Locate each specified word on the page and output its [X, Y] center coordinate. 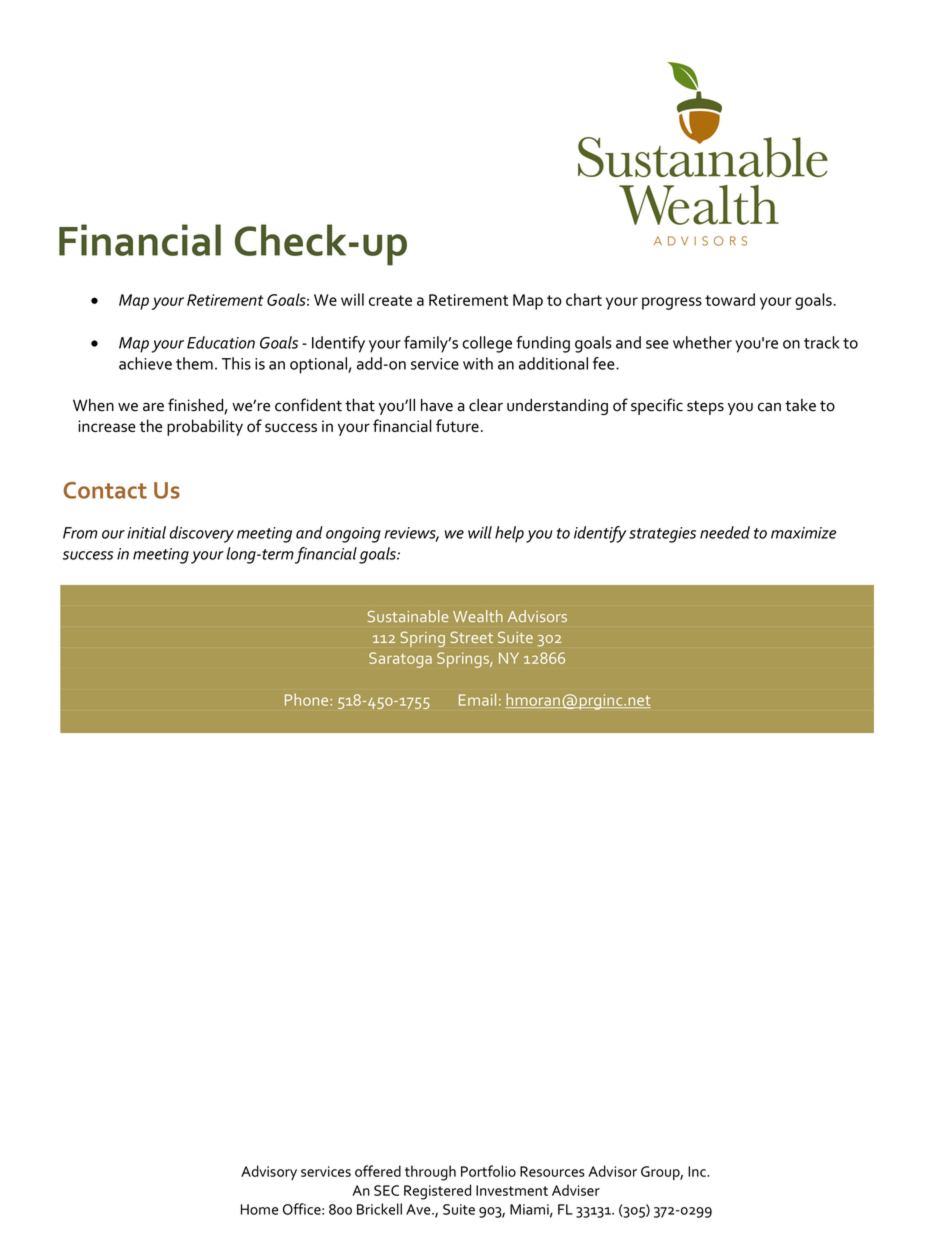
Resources [552, 1171]
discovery [202, 534]
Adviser [576, 1190]
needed [725, 532]
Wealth [478, 616]
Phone [308, 699]
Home [259, 1209]
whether [702, 342]
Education [221, 342]
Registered [437, 1192]
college [487, 344]
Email [477, 699]
